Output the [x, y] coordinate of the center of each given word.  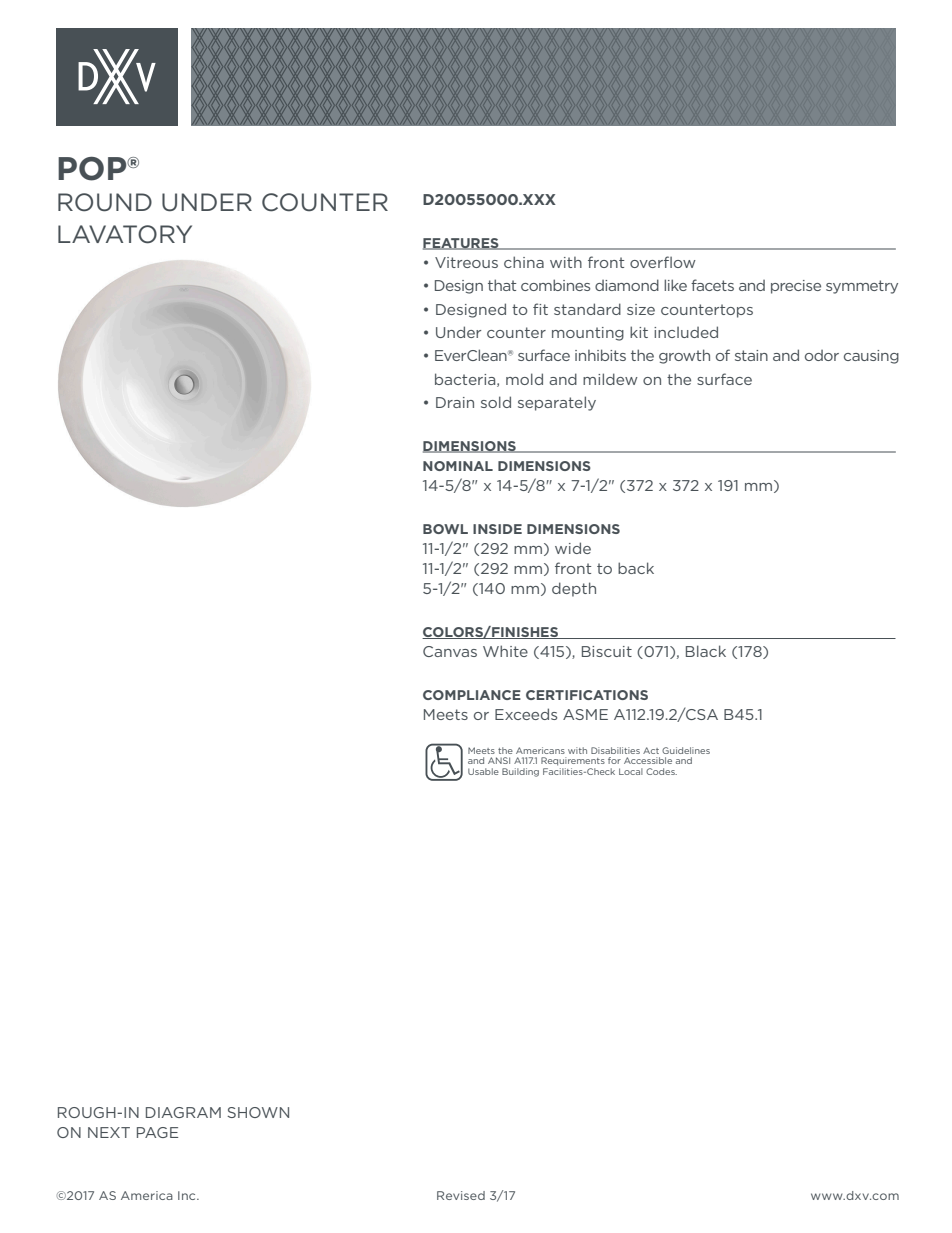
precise [796, 287]
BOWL [445, 529]
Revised [461, 1195]
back [636, 568]
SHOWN [258, 1112]
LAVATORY [125, 234]
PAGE [157, 1132]
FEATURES [462, 244]
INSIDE [497, 529]
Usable [483, 771]
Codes [661, 771]
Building [520, 772]
